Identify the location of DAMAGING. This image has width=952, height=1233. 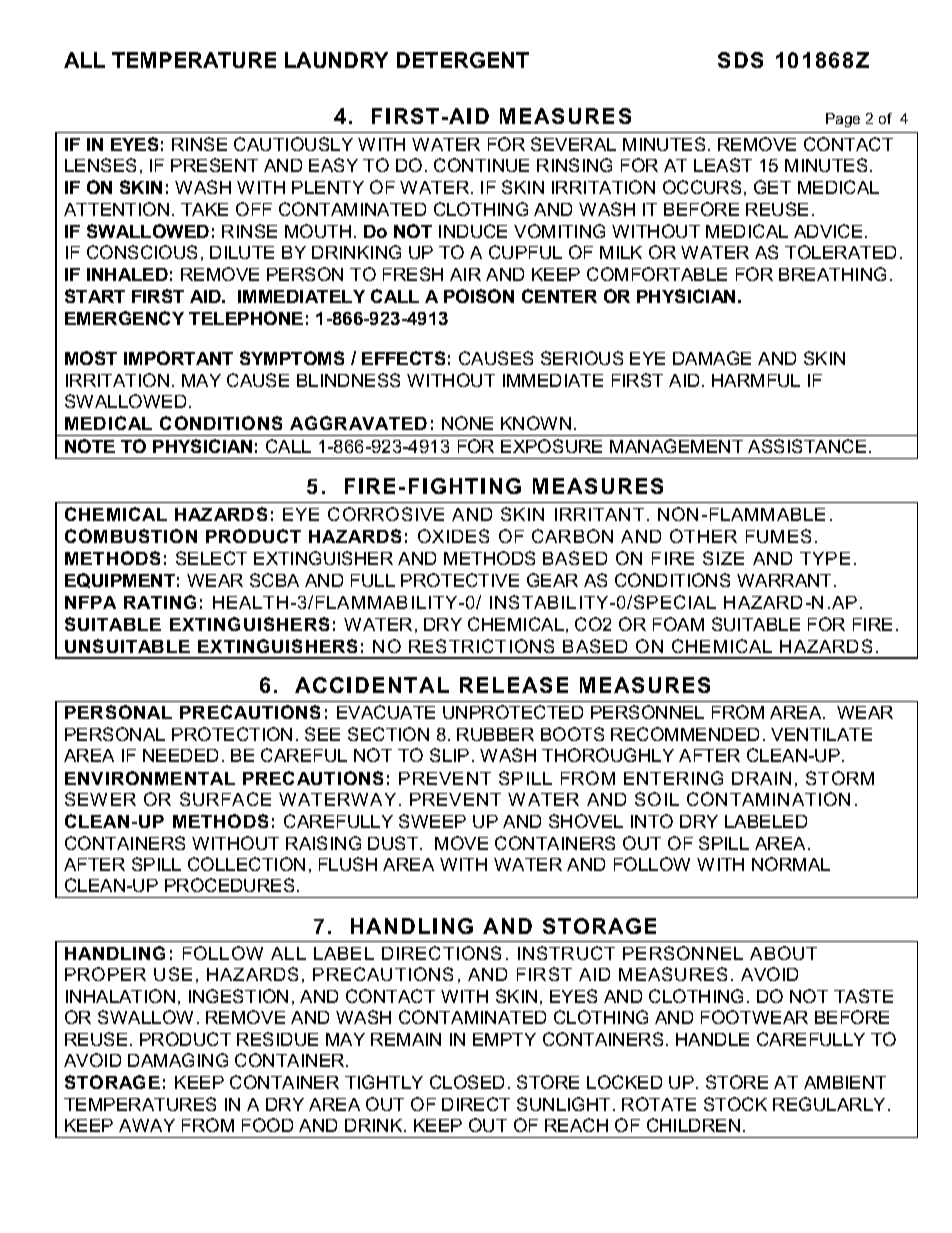
(178, 1060).
